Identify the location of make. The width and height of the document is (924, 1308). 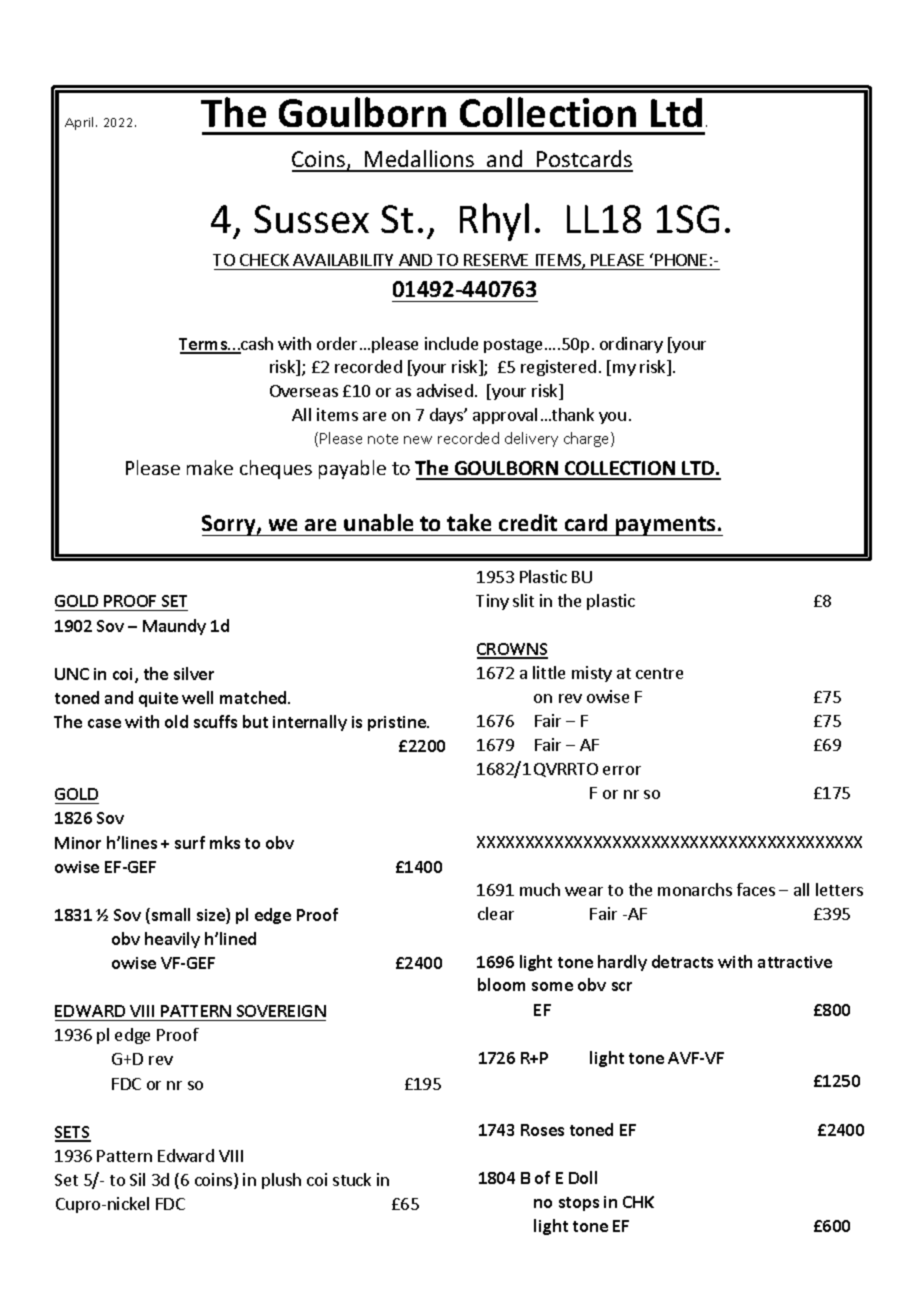
(210, 467).
